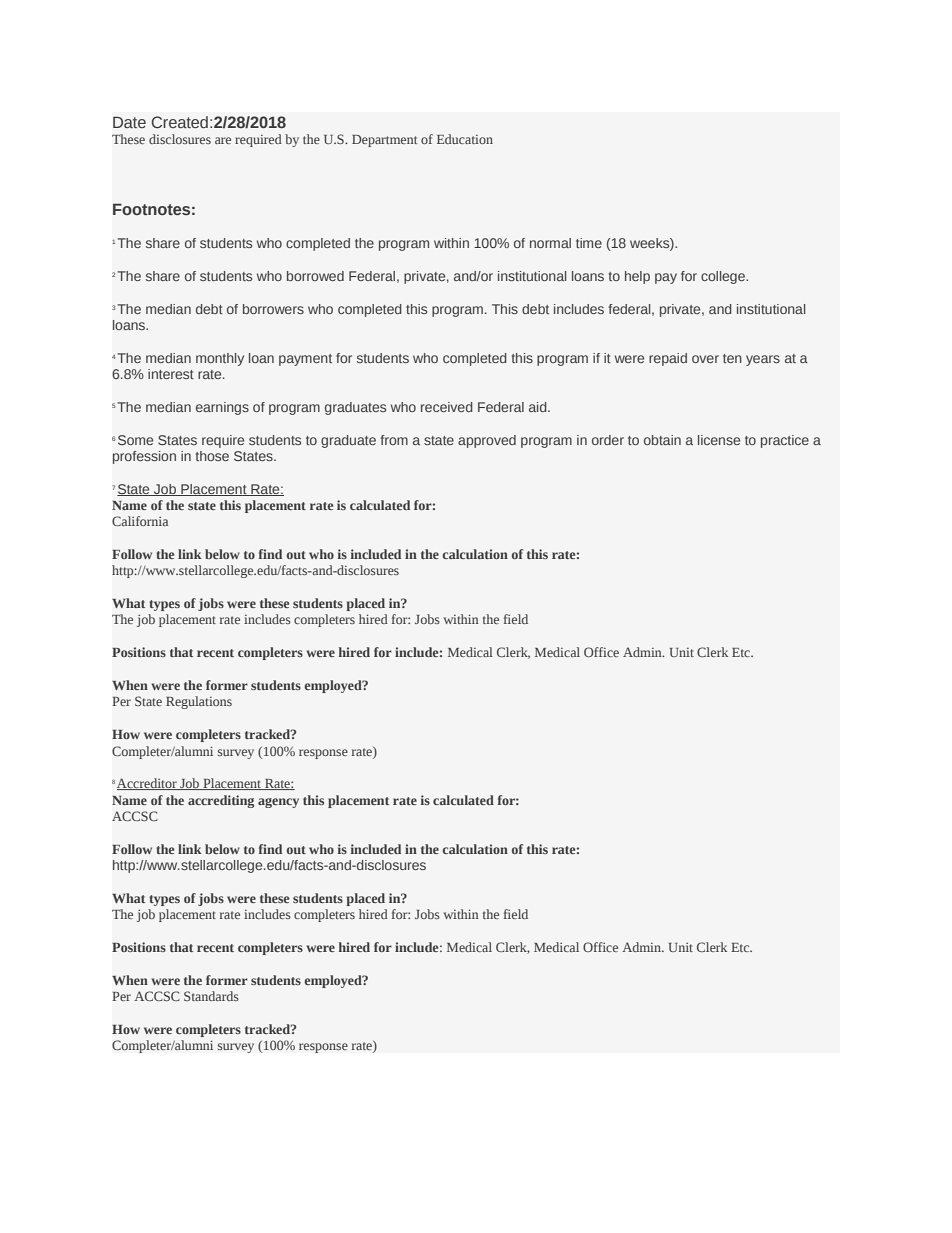 Image resolution: width=952 pixels, height=1233 pixels. Describe the element at coordinates (447, 407) in the page. I see `received` at that location.
